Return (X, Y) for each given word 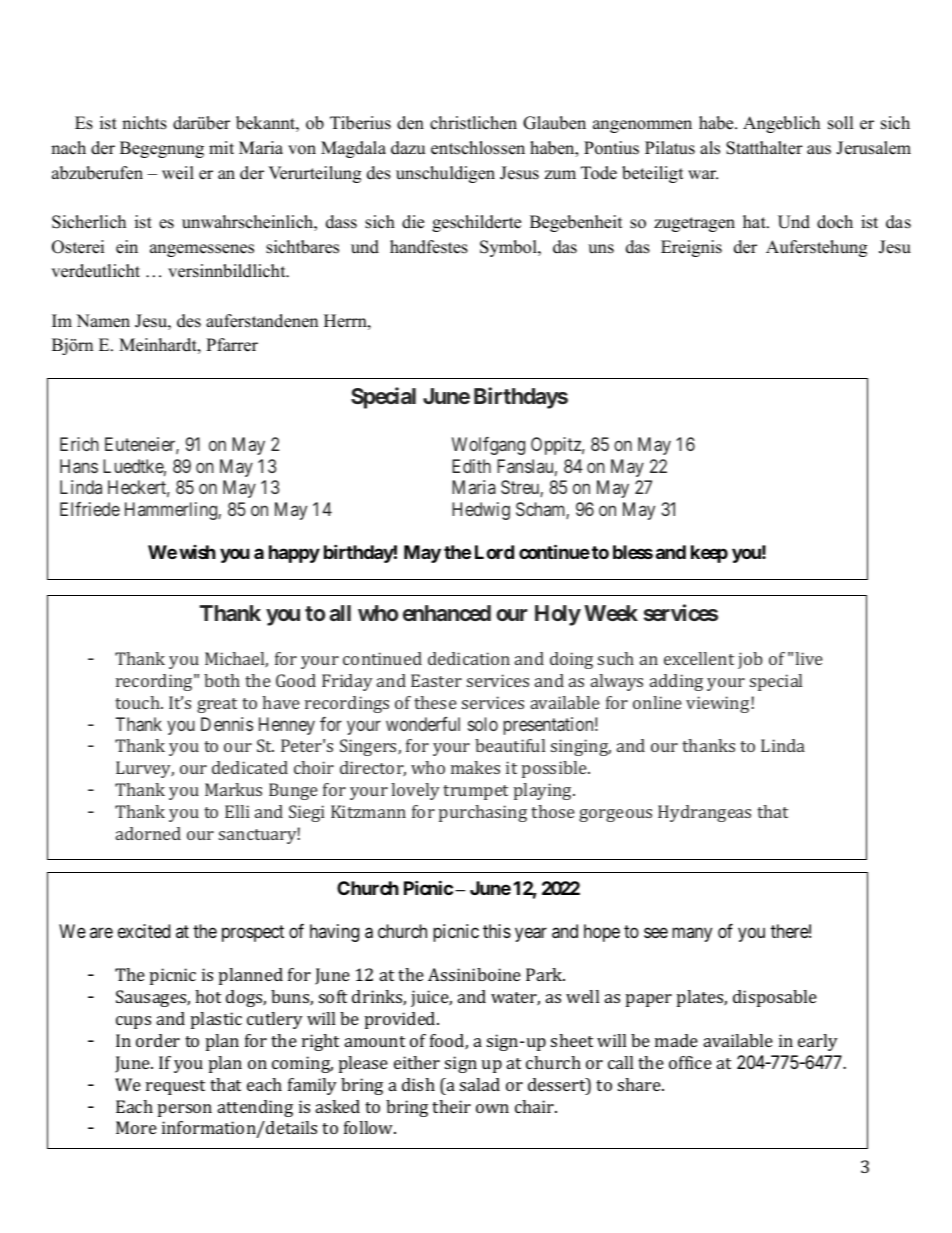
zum (560, 175)
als (710, 148)
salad (480, 1084)
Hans (79, 466)
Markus (233, 789)
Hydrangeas (704, 813)
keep (709, 554)
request (175, 1087)
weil (178, 173)
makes (475, 767)
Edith (471, 466)
